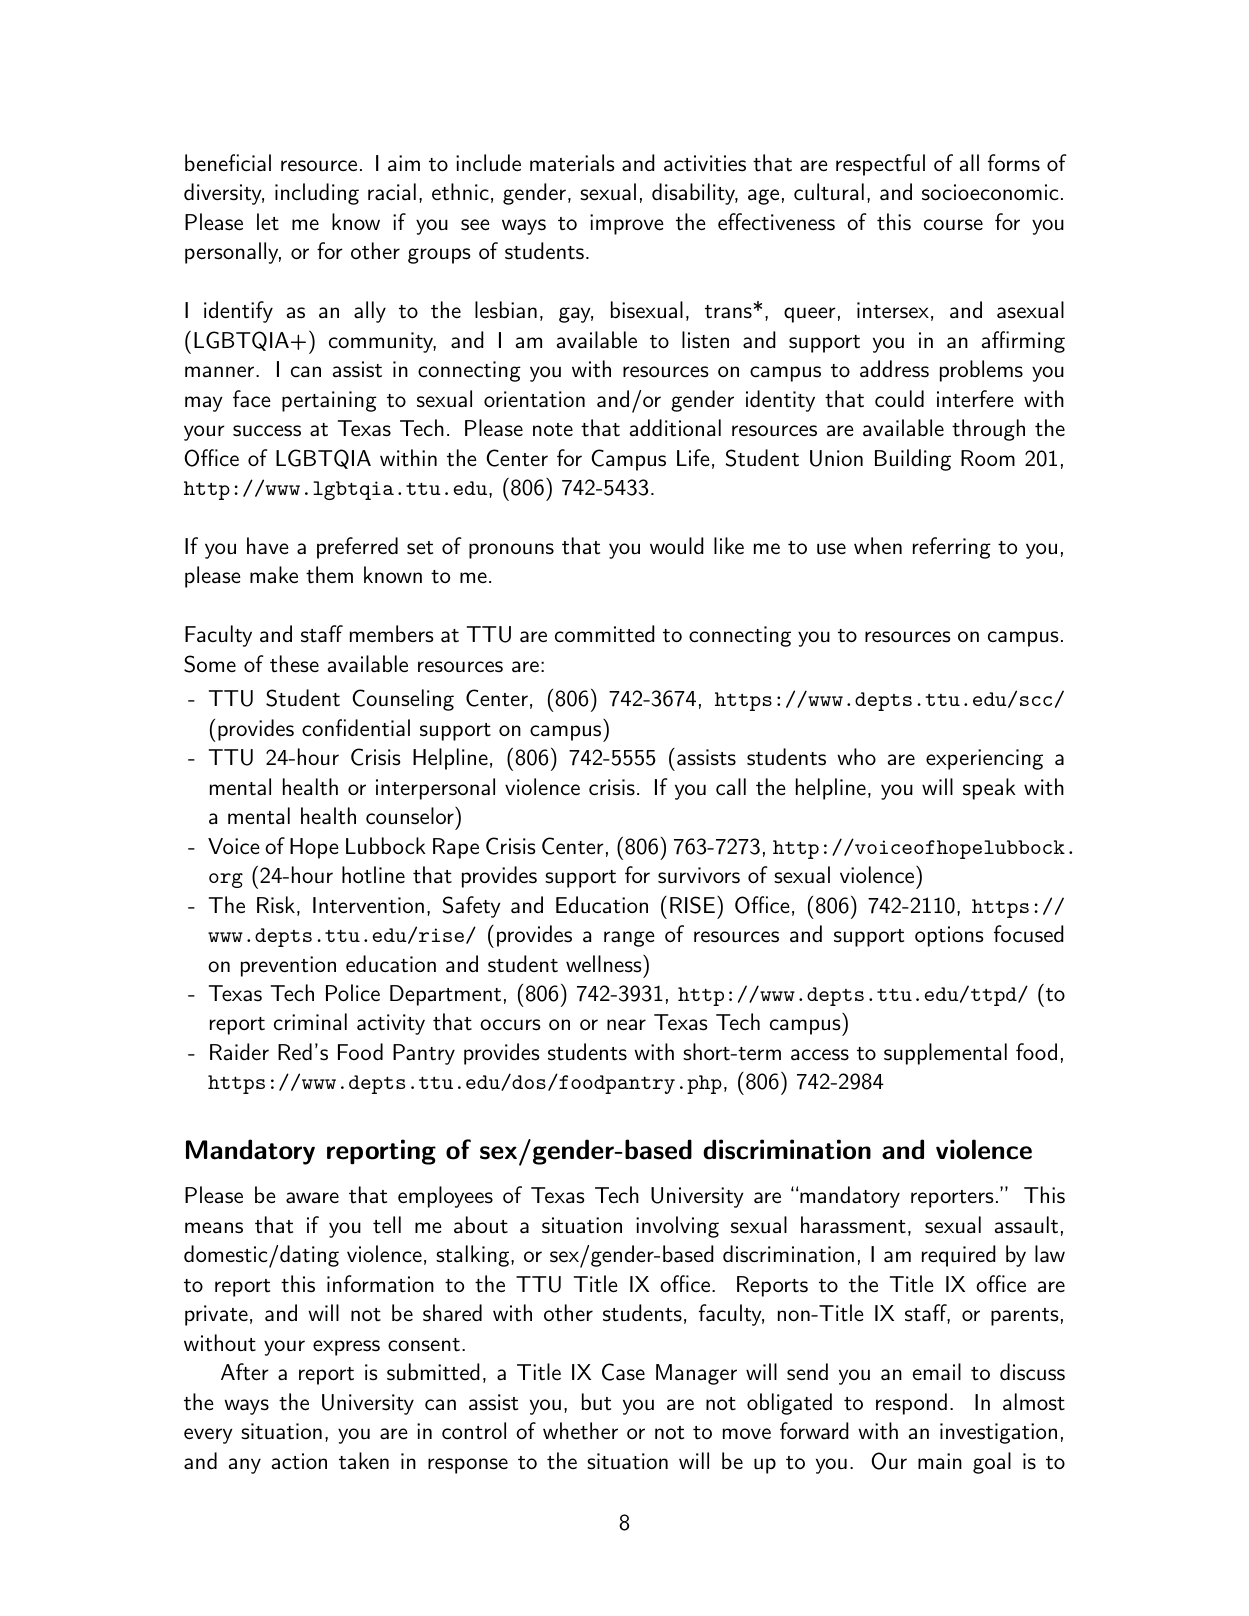 This screenshot has width=1249, height=1616. I want to click on including, so click(317, 194).
